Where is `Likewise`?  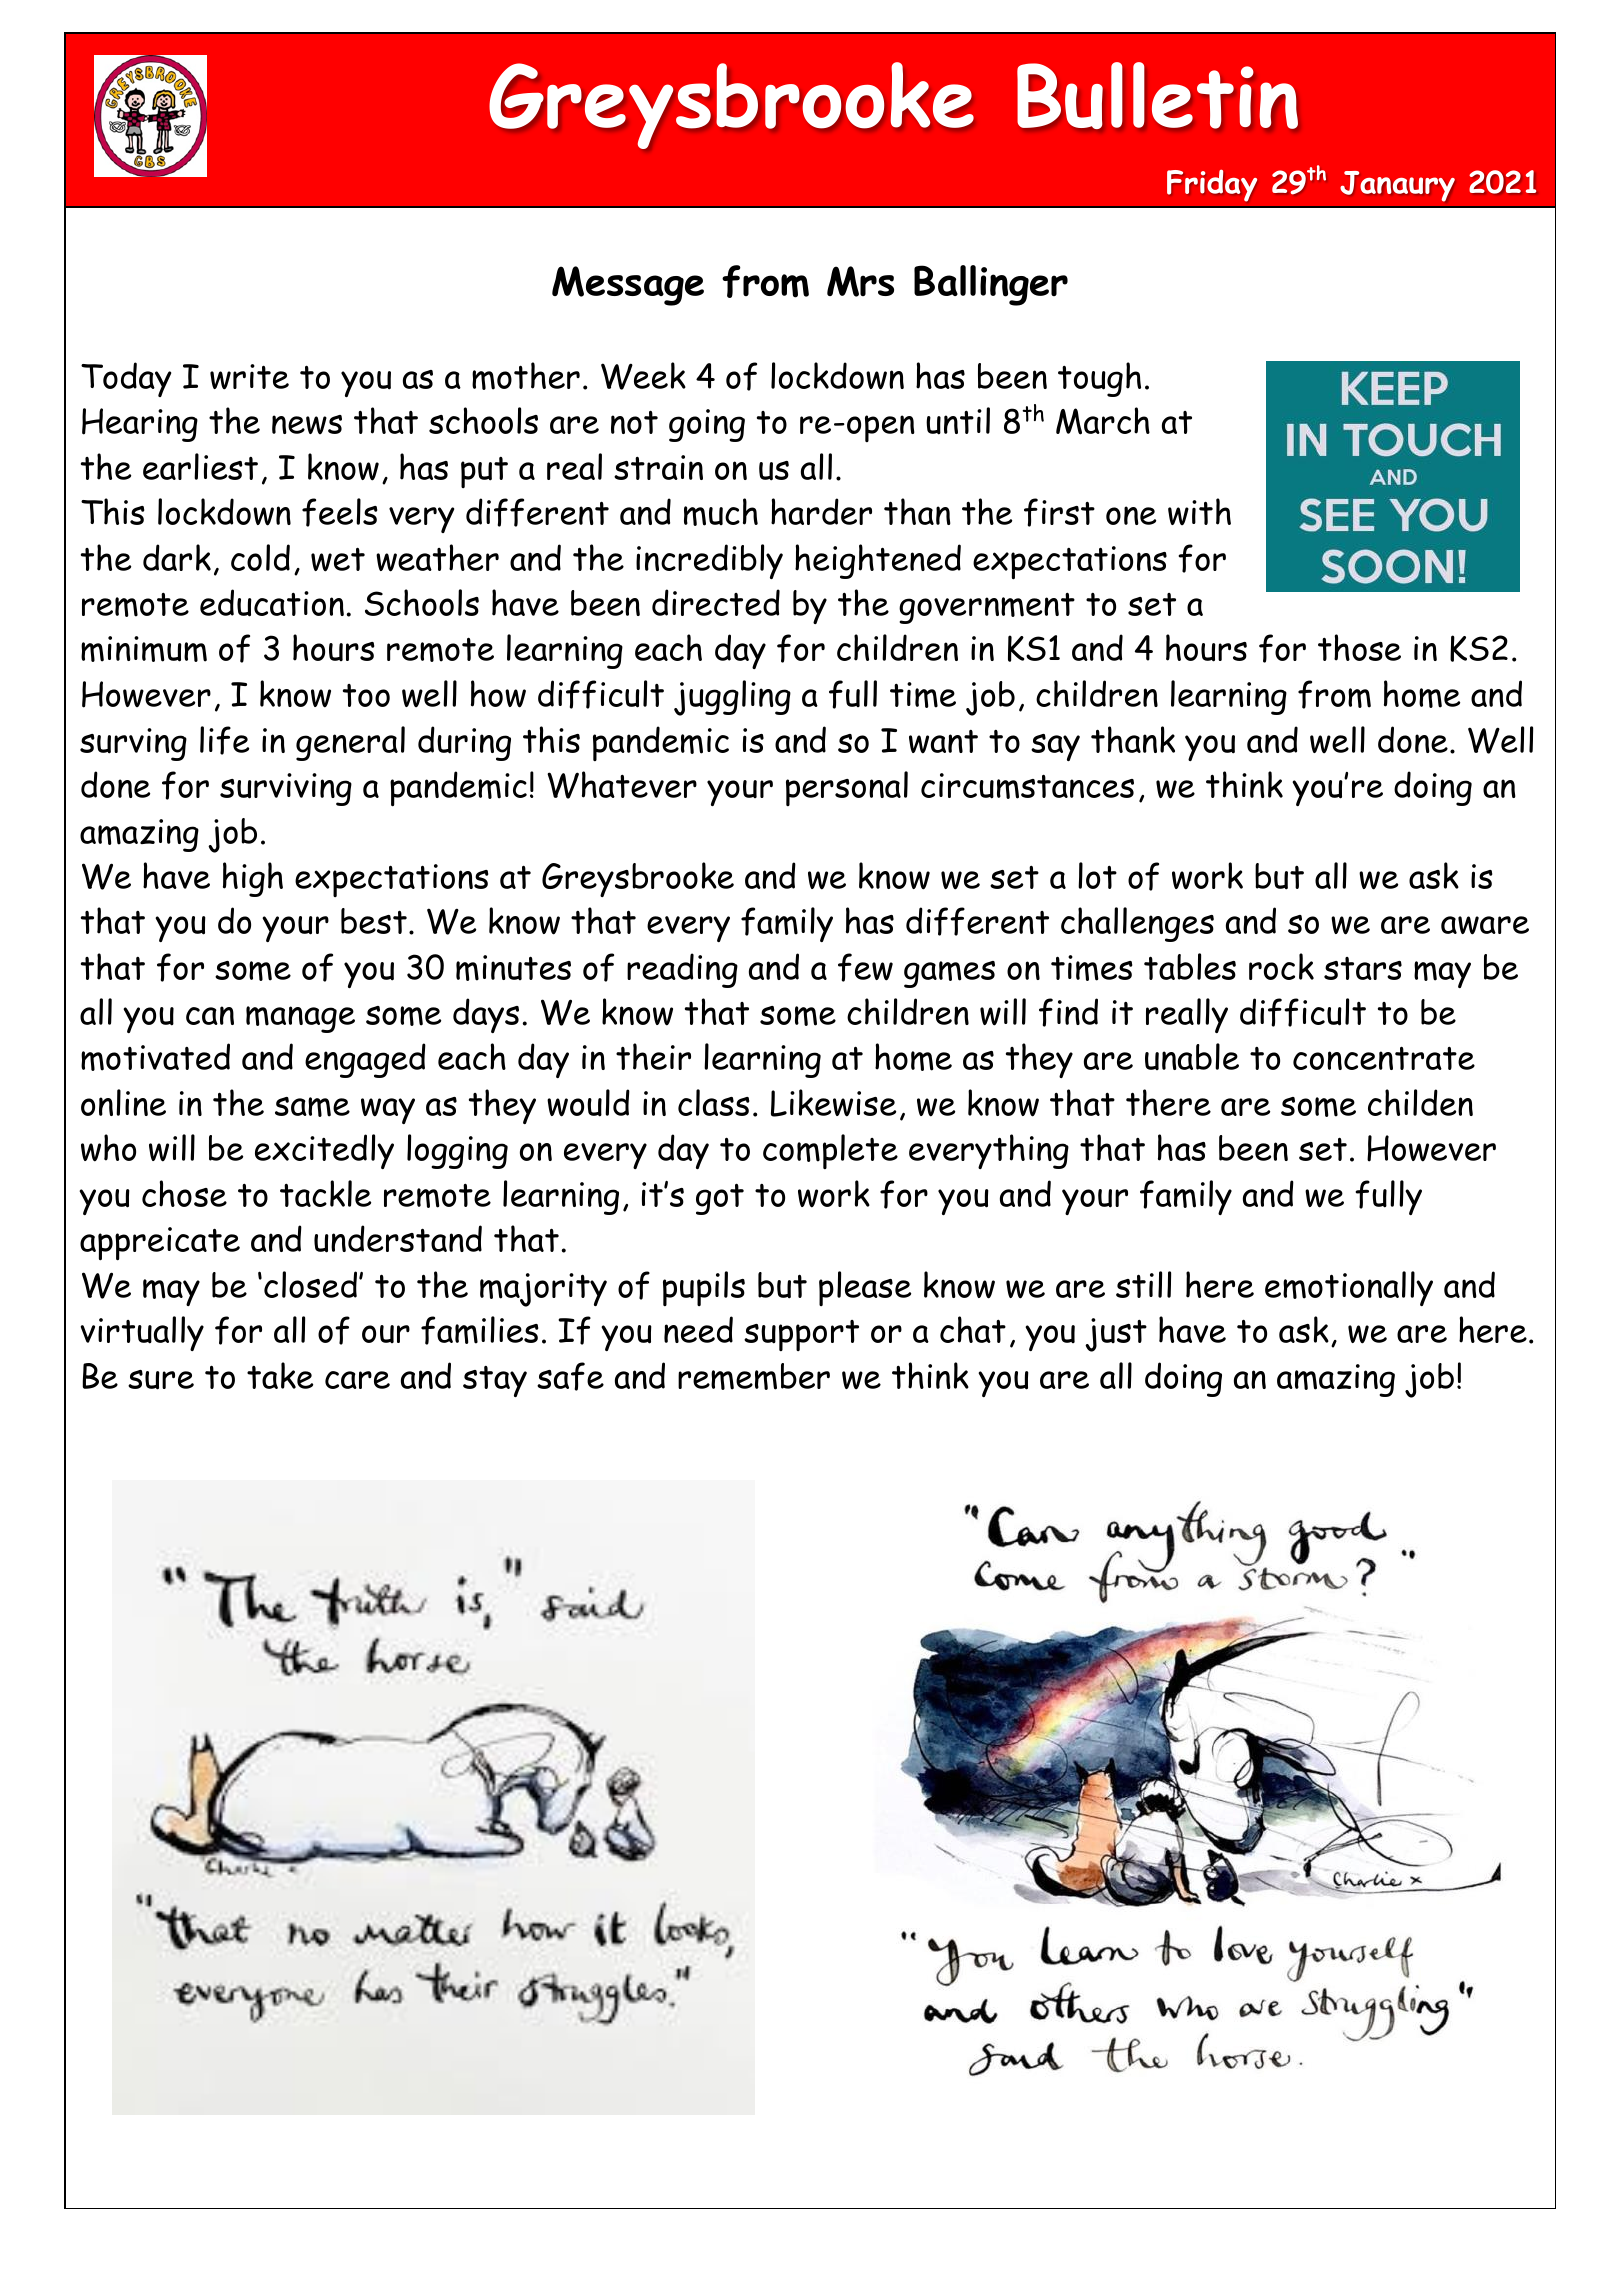 Likewise is located at coordinates (833, 1103).
